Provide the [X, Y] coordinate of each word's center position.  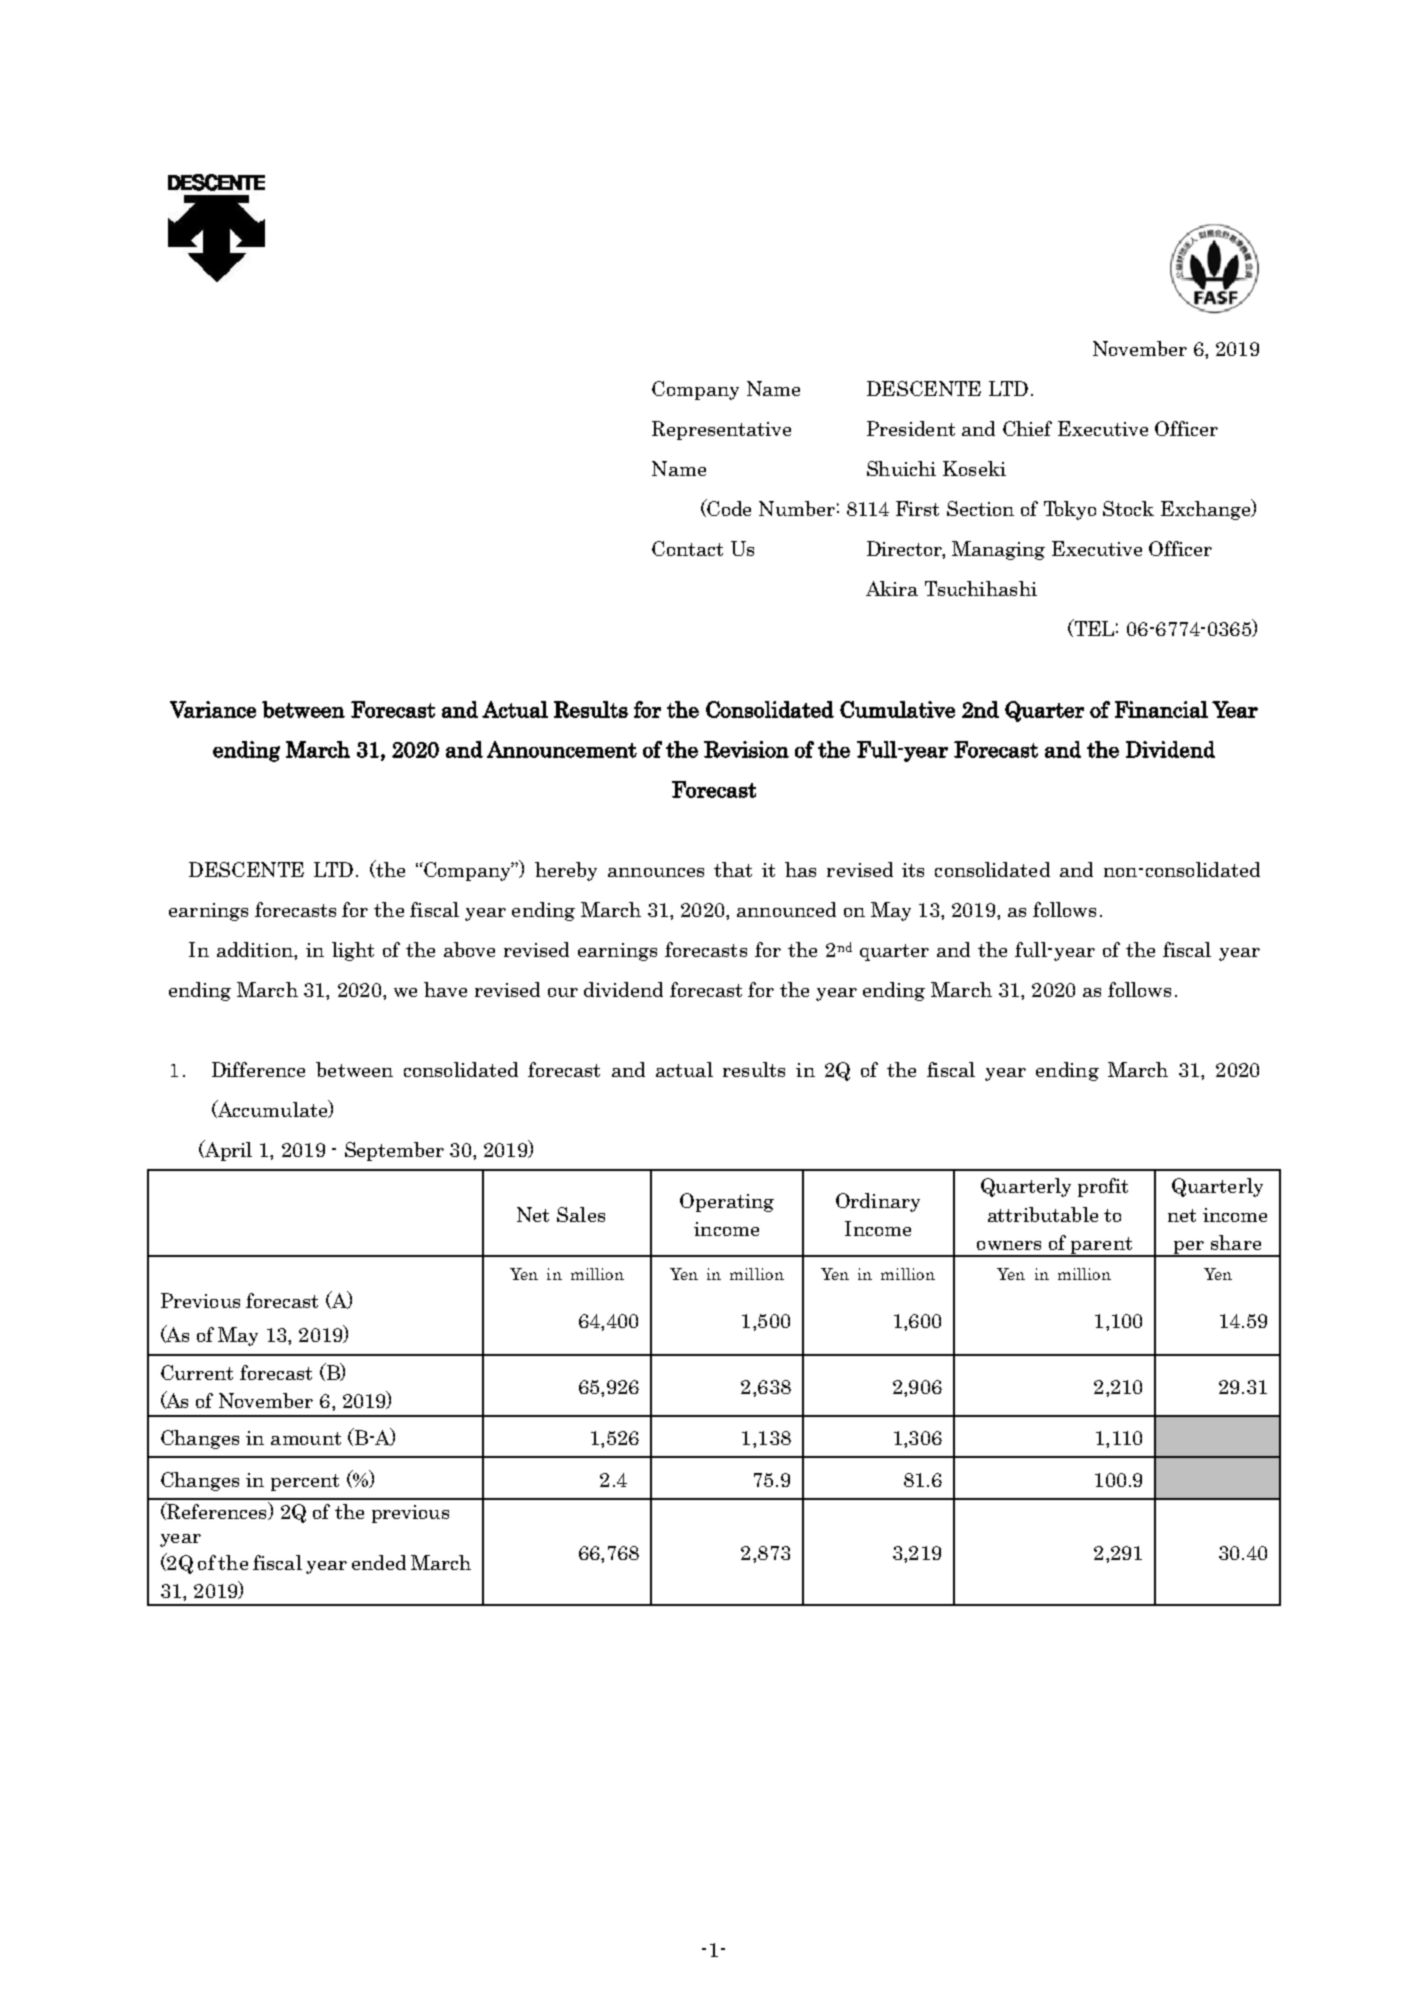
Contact [687, 548]
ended [379, 1562]
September [394, 1151]
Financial [1161, 709]
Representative [721, 430]
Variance [213, 709]
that [733, 869]
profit [1103, 1187]
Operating [727, 1202]
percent [305, 1482]
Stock [1128, 508]
